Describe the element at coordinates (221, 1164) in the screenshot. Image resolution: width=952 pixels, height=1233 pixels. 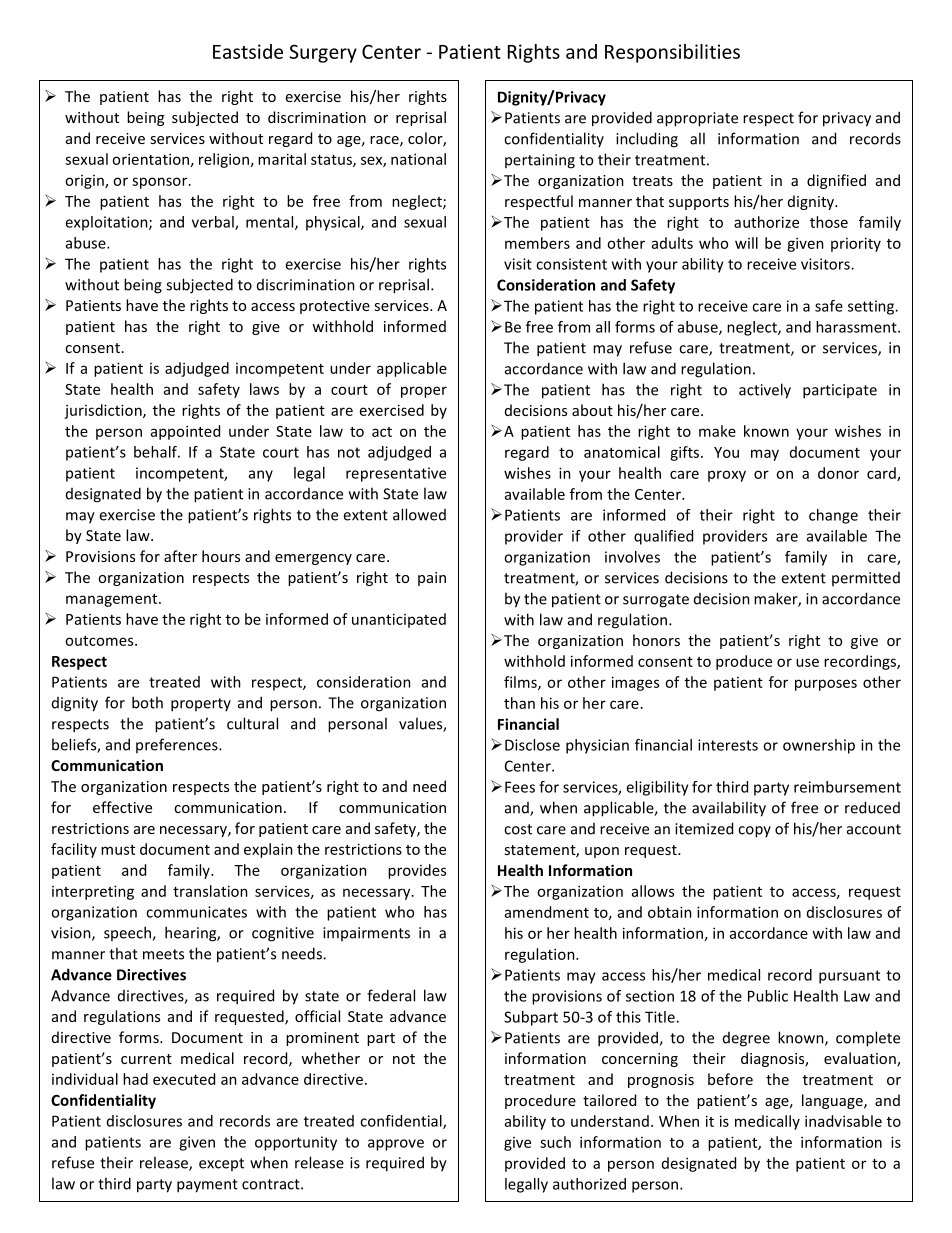
I see `except` at that location.
